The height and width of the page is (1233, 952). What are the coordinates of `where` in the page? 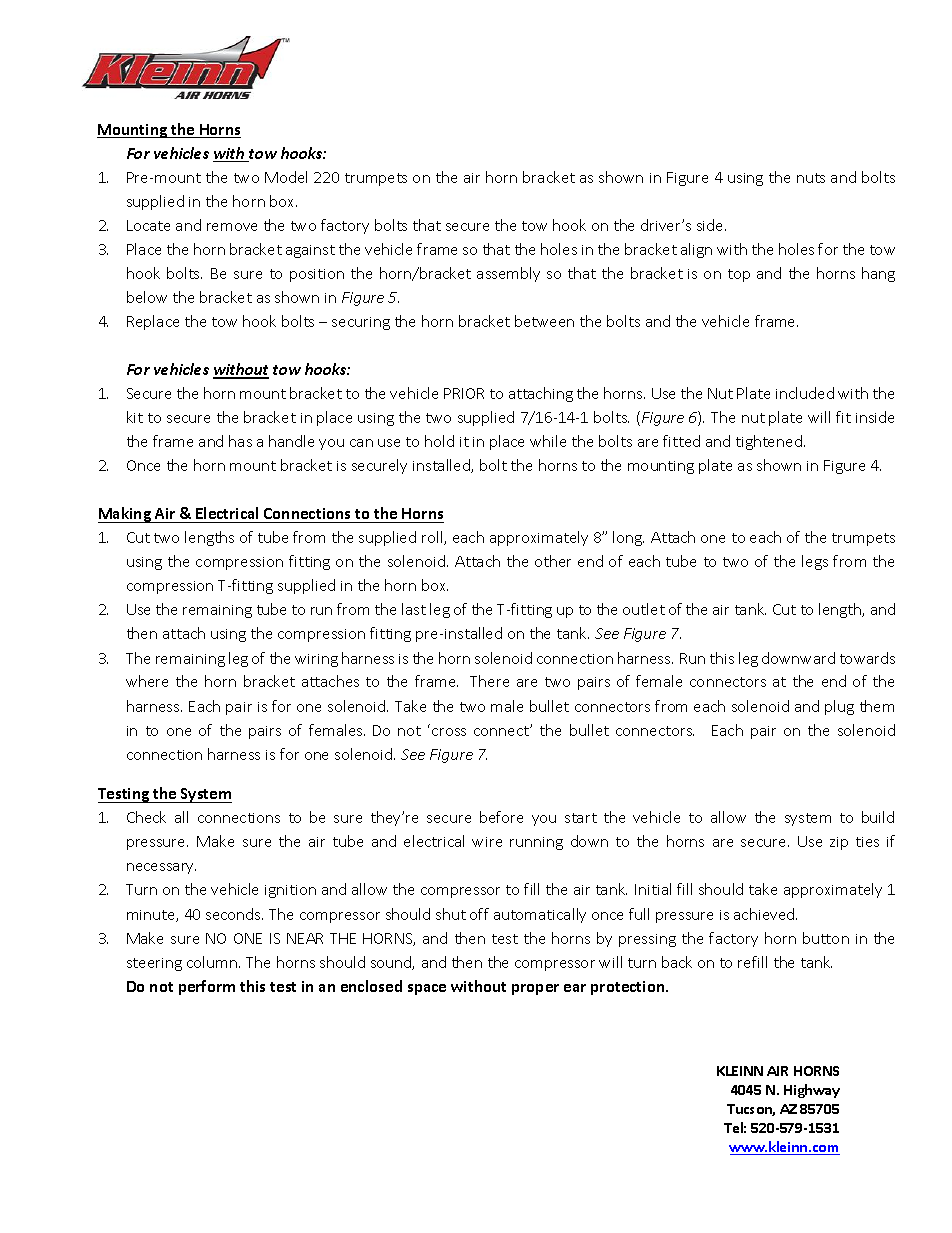 It's located at (147, 681).
